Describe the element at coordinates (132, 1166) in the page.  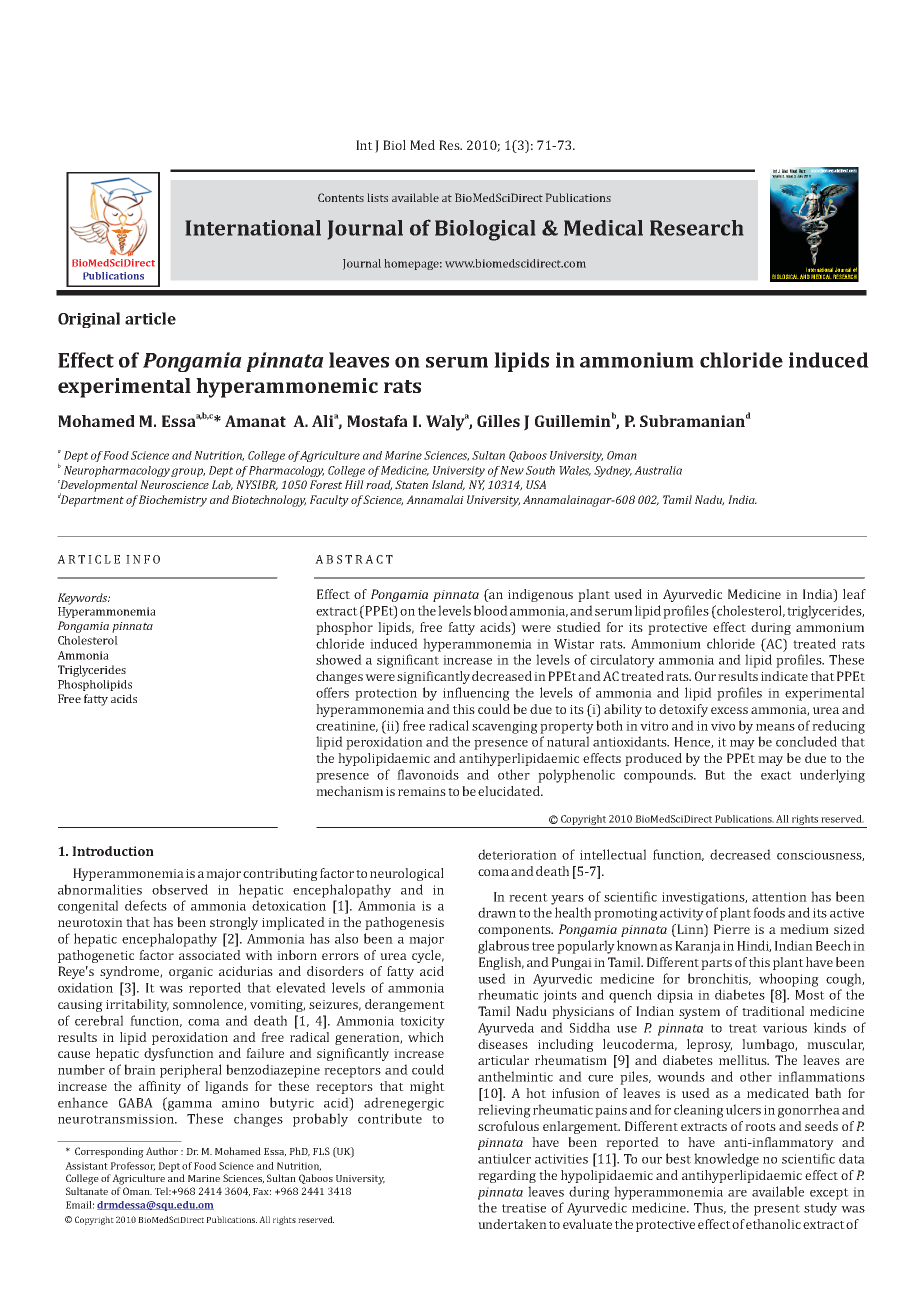
I see `Professor` at that location.
